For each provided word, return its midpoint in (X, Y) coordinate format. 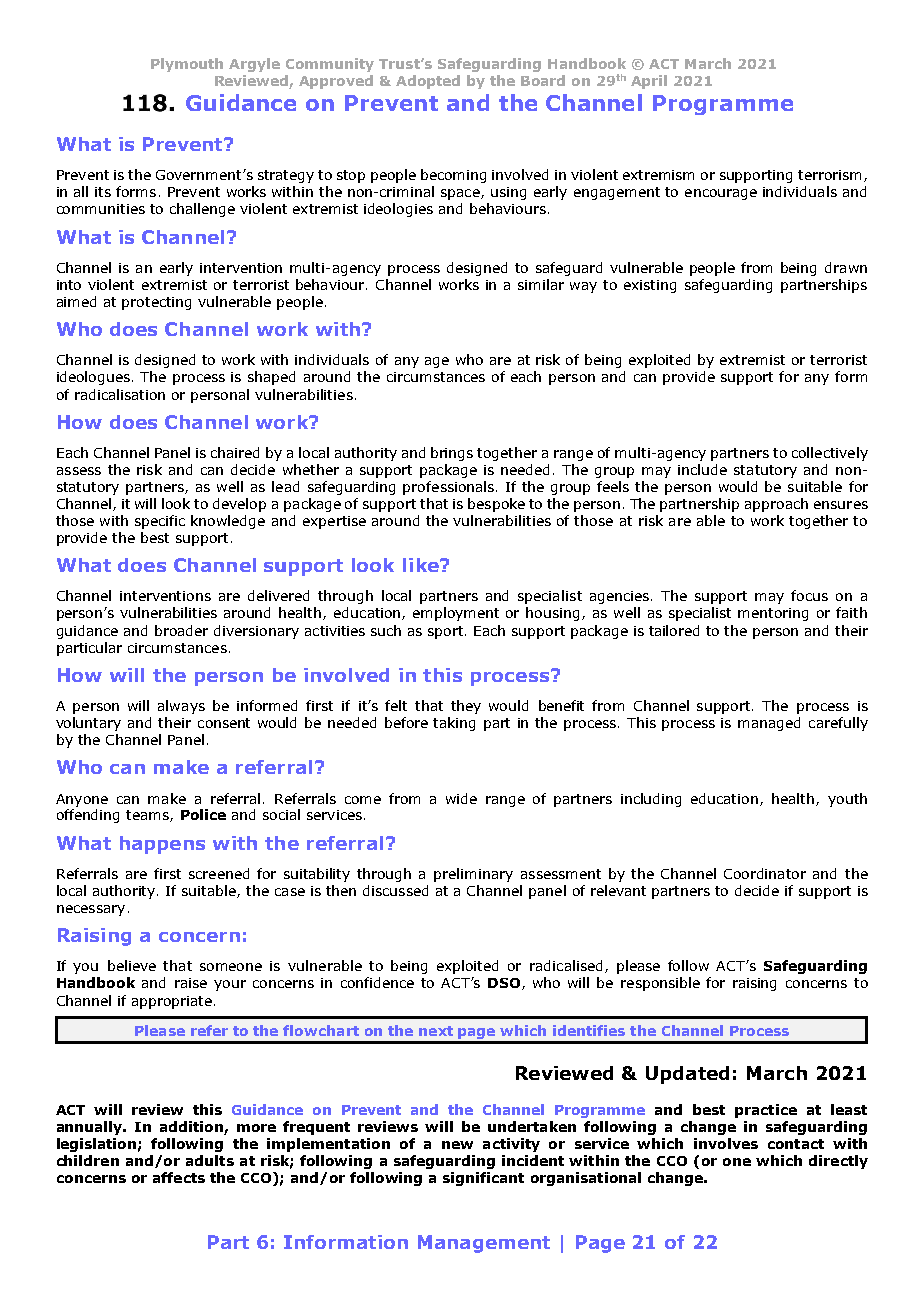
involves (726, 1143)
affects (179, 1177)
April (649, 82)
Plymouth (187, 65)
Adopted (428, 82)
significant (483, 1179)
